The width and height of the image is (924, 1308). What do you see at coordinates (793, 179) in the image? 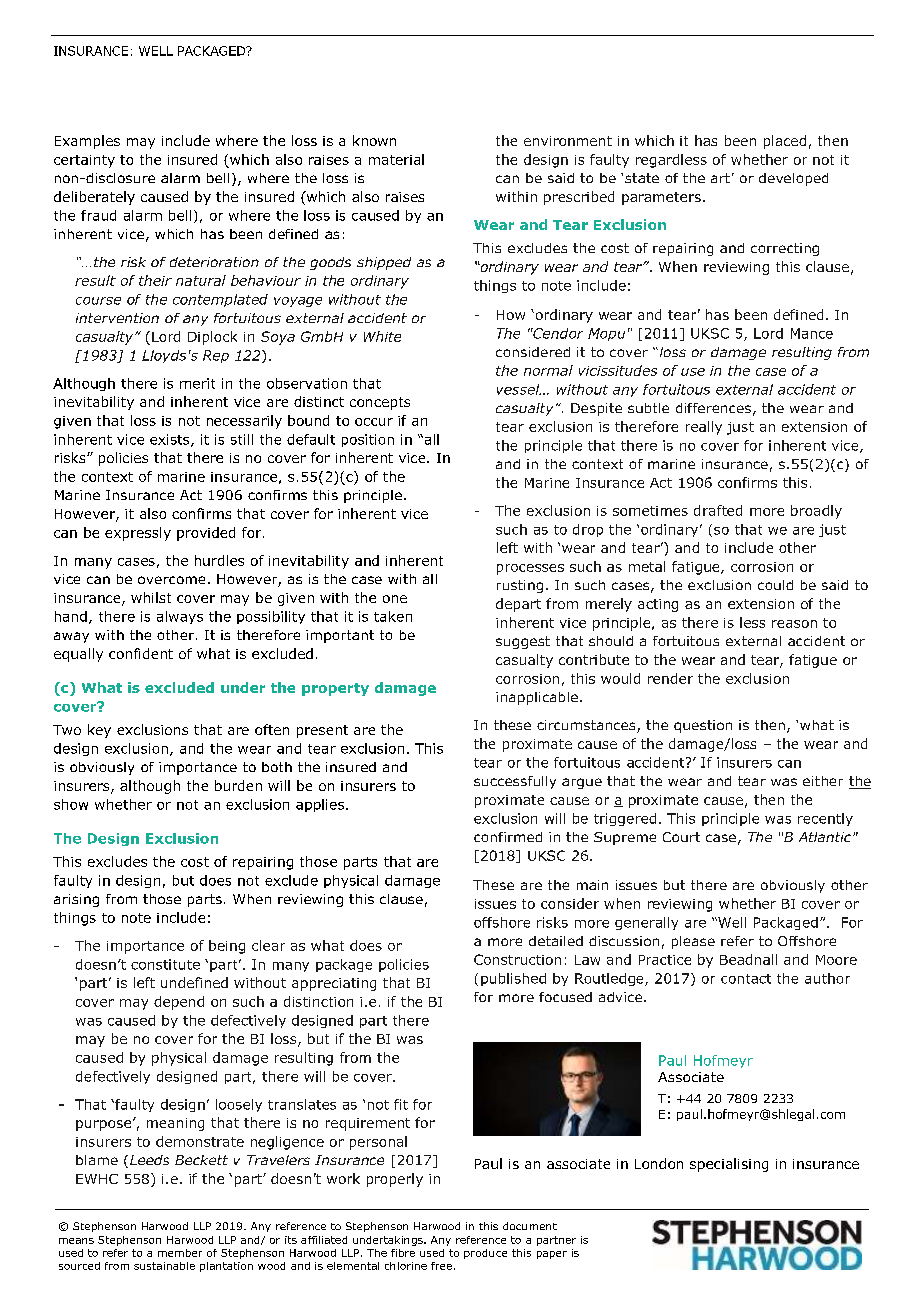
I see `developed` at bounding box center [793, 179].
